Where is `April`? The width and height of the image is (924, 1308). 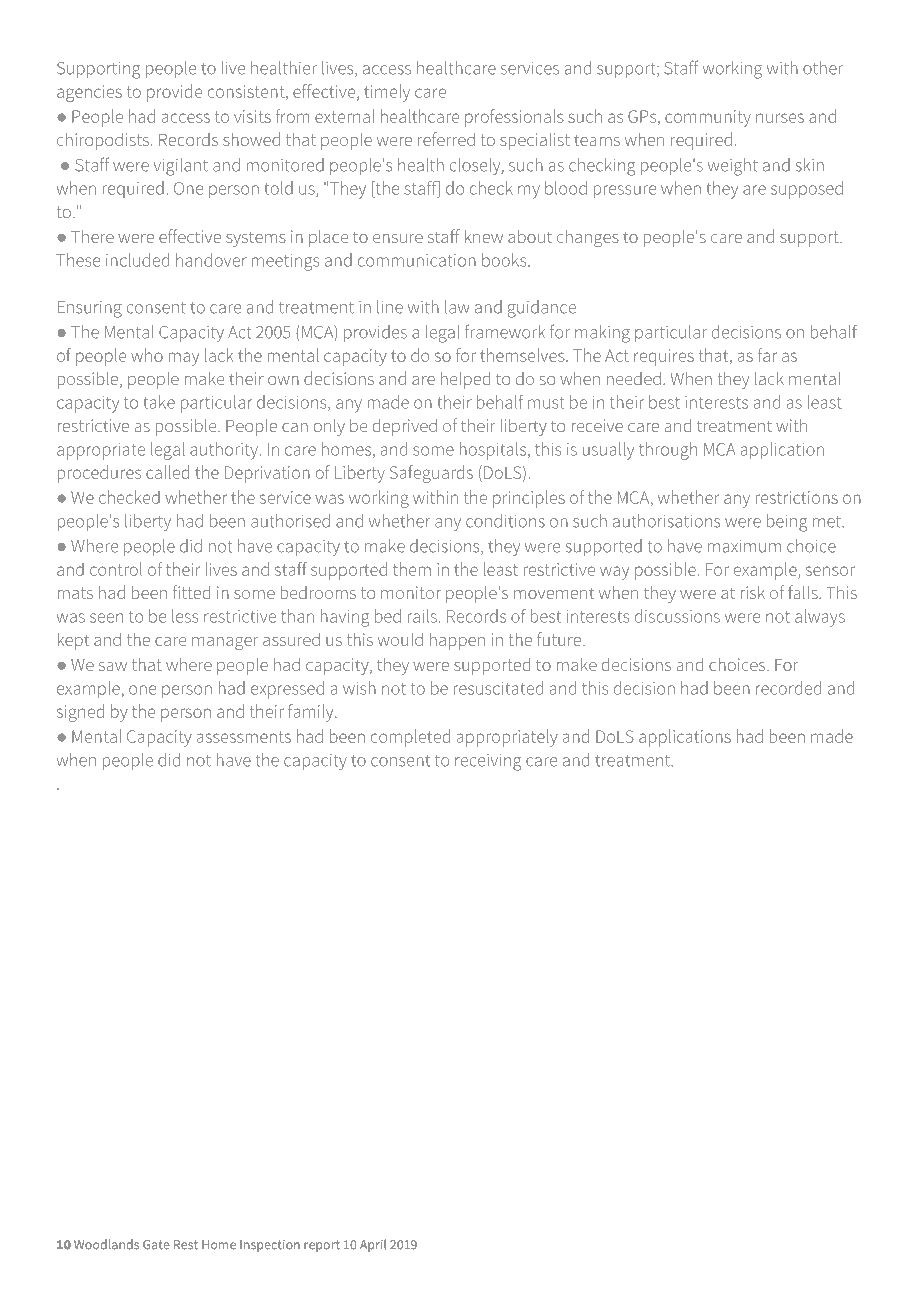 April is located at coordinates (373, 1245).
